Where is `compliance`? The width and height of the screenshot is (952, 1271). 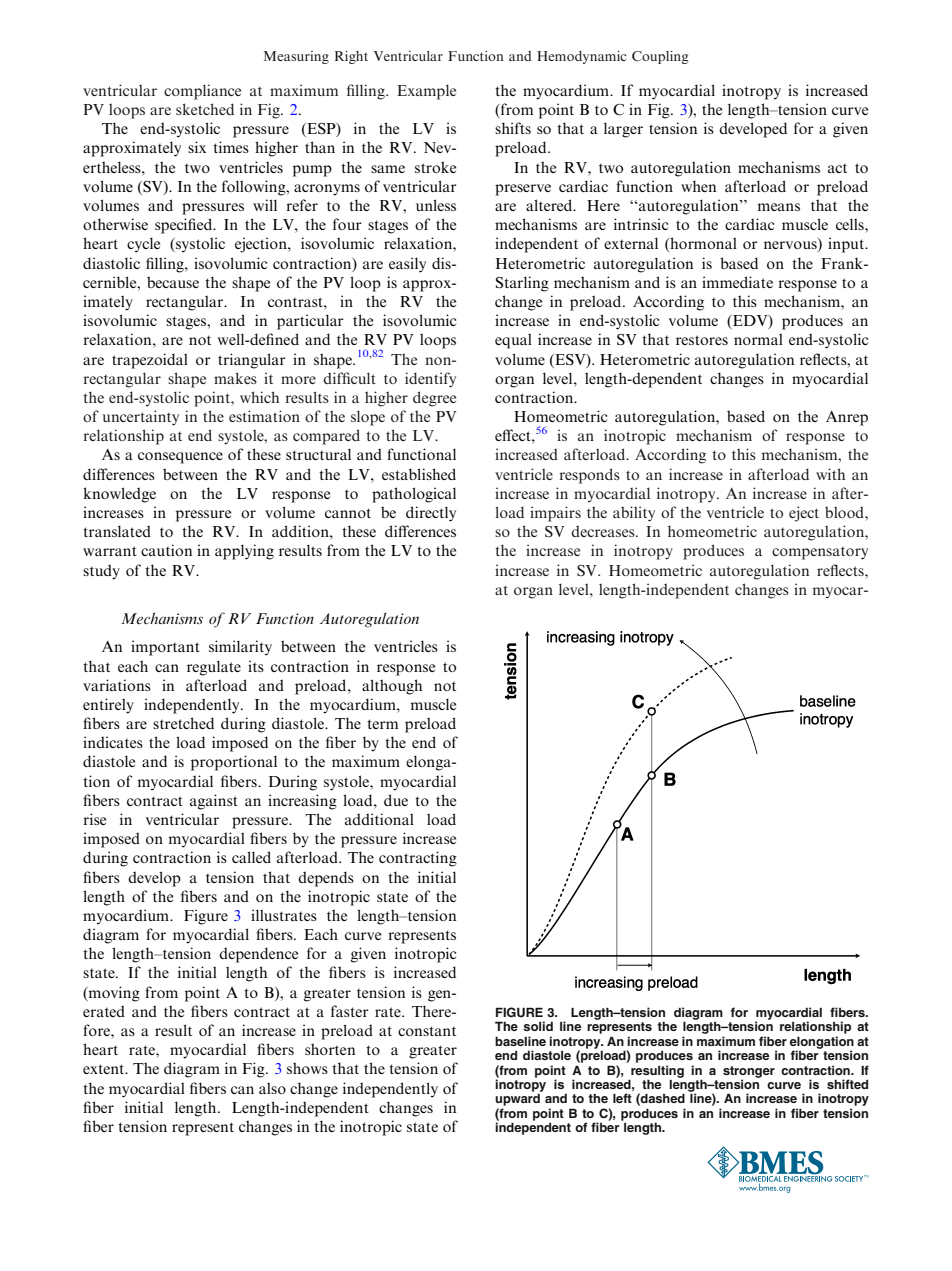 compliance is located at coordinates (202, 92).
